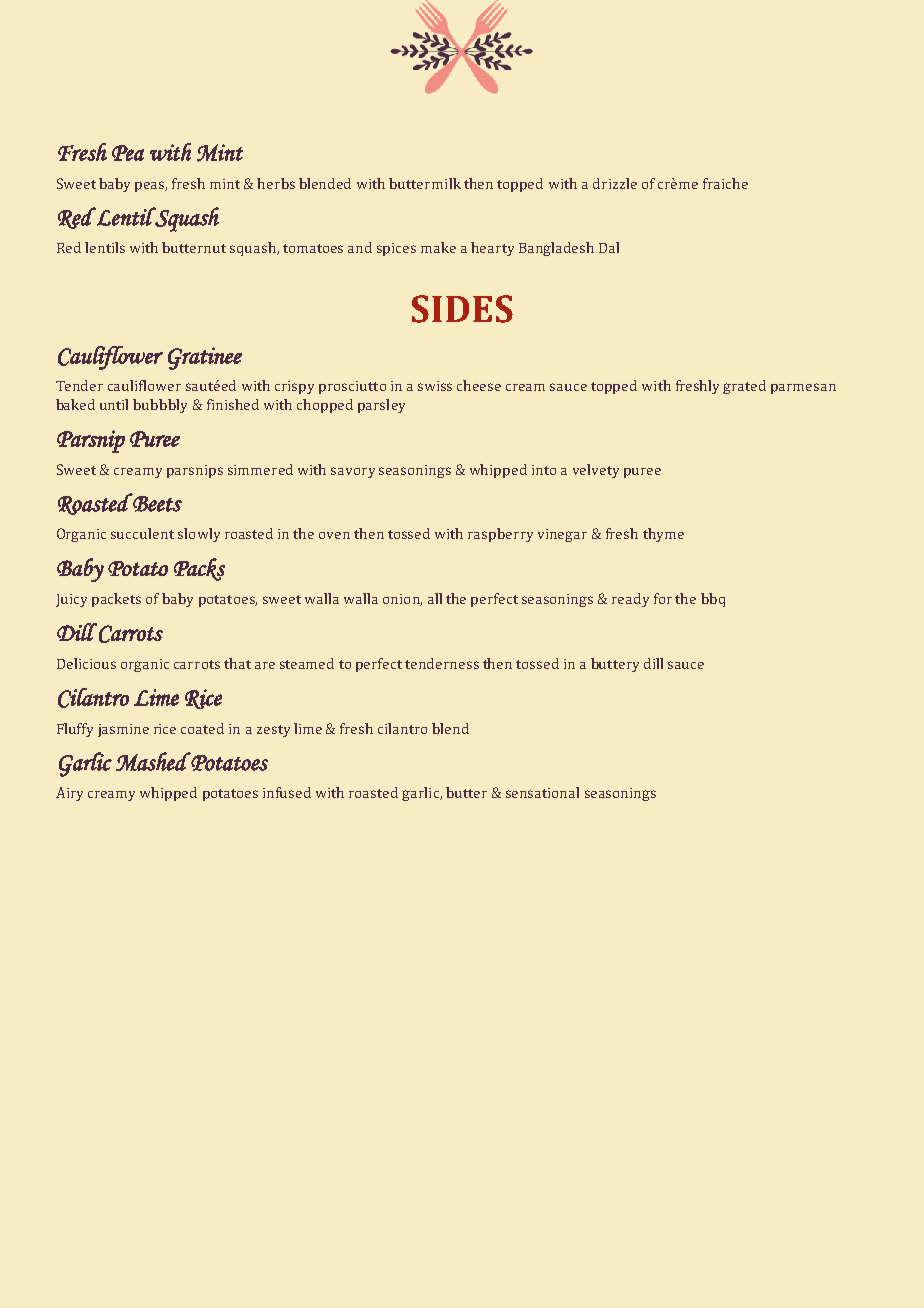 The width and height of the image is (924, 1308). Describe the element at coordinates (156, 503) in the image. I see `Beets` at that location.
